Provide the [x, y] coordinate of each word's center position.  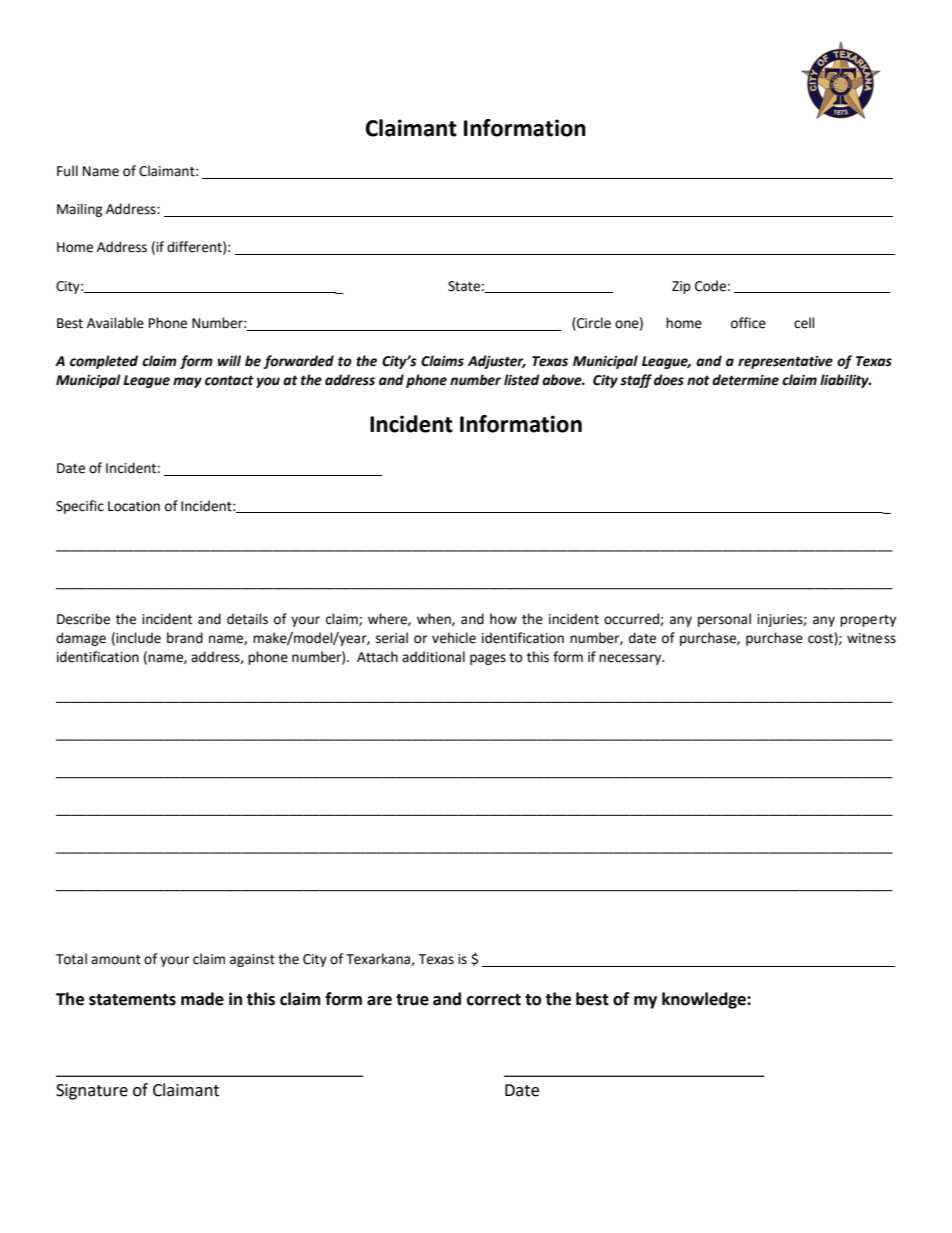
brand [185, 638]
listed [522, 380]
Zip [681, 287]
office [748, 323]
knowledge [705, 1000]
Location [134, 506]
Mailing [80, 210]
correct [494, 1000]
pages [488, 659]
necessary [631, 659]
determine [745, 380]
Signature [92, 1092]
